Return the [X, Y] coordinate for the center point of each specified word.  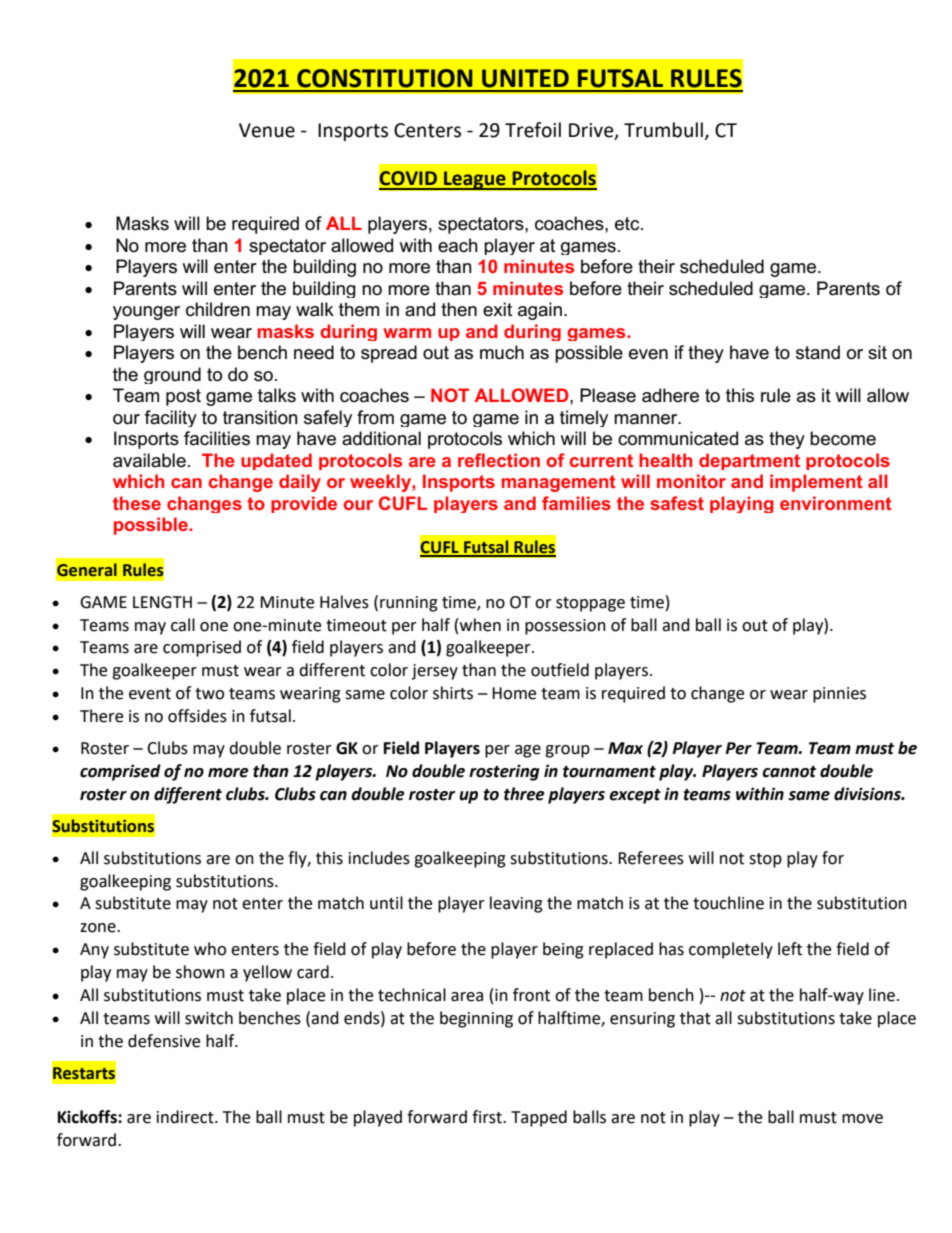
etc [628, 224]
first [488, 1117]
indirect [186, 1117]
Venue [267, 130]
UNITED [525, 78]
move [862, 1119]
